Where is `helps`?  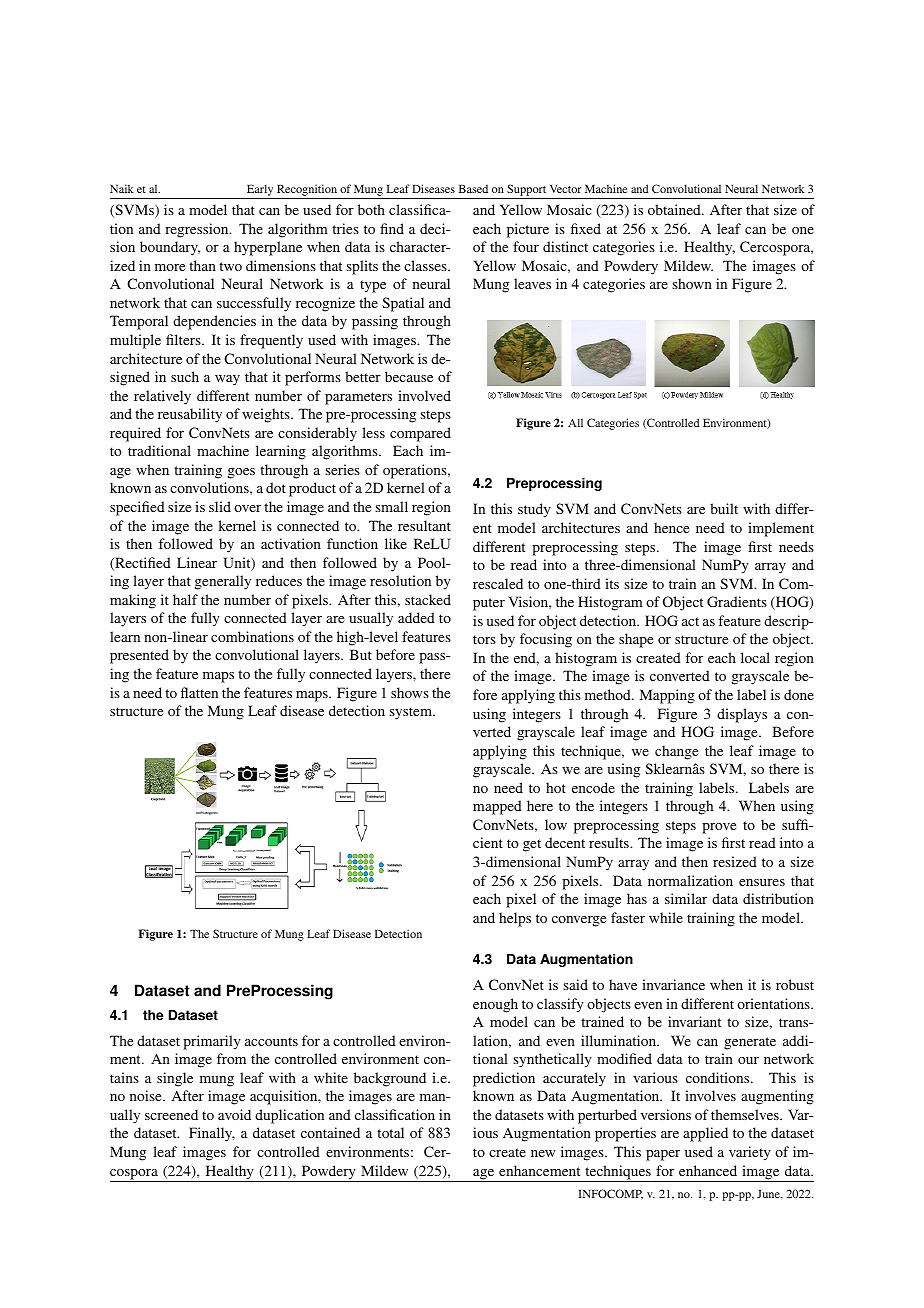 helps is located at coordinates (515, 919).
